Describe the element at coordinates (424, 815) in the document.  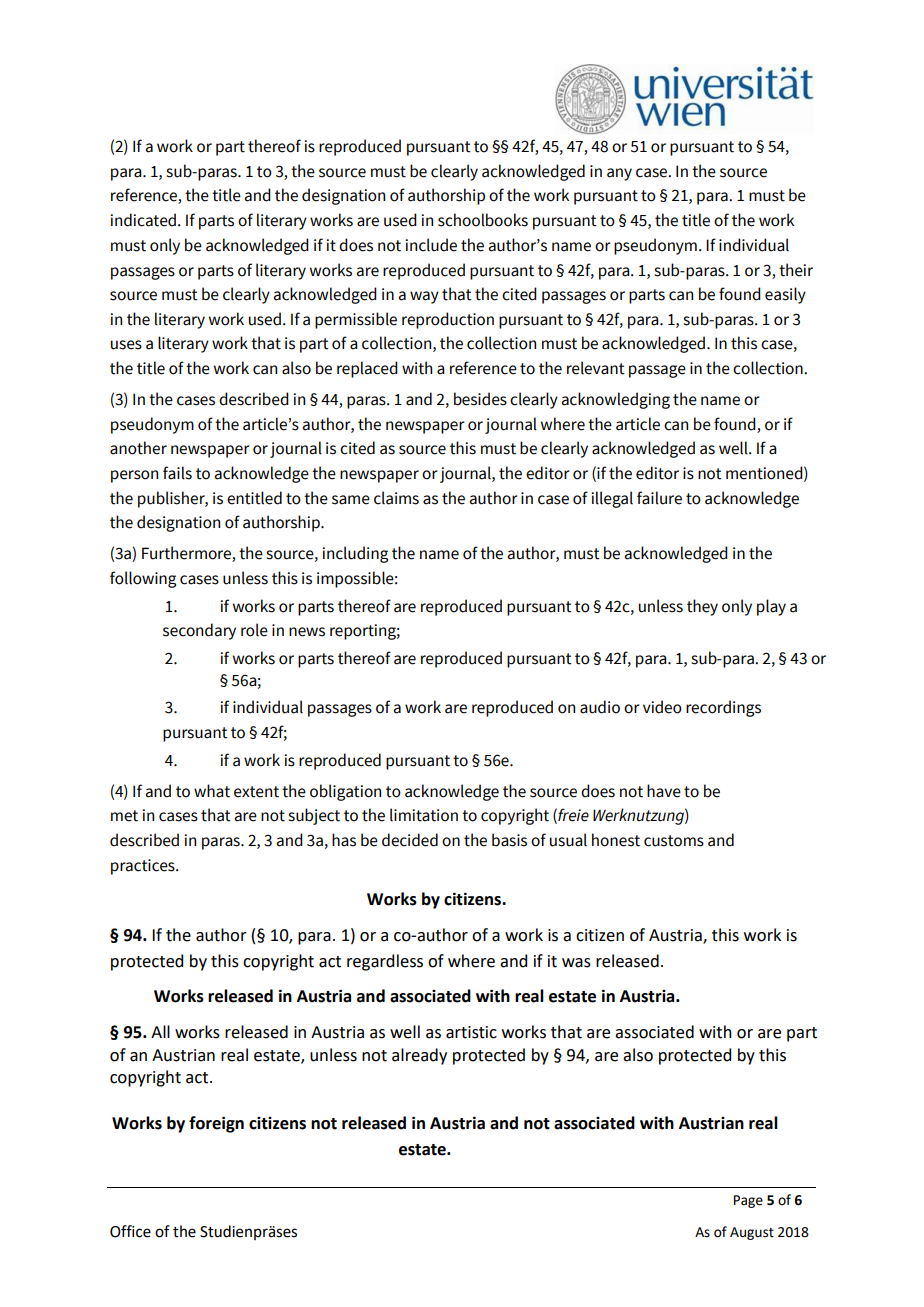
I see `limitation` at that location.
